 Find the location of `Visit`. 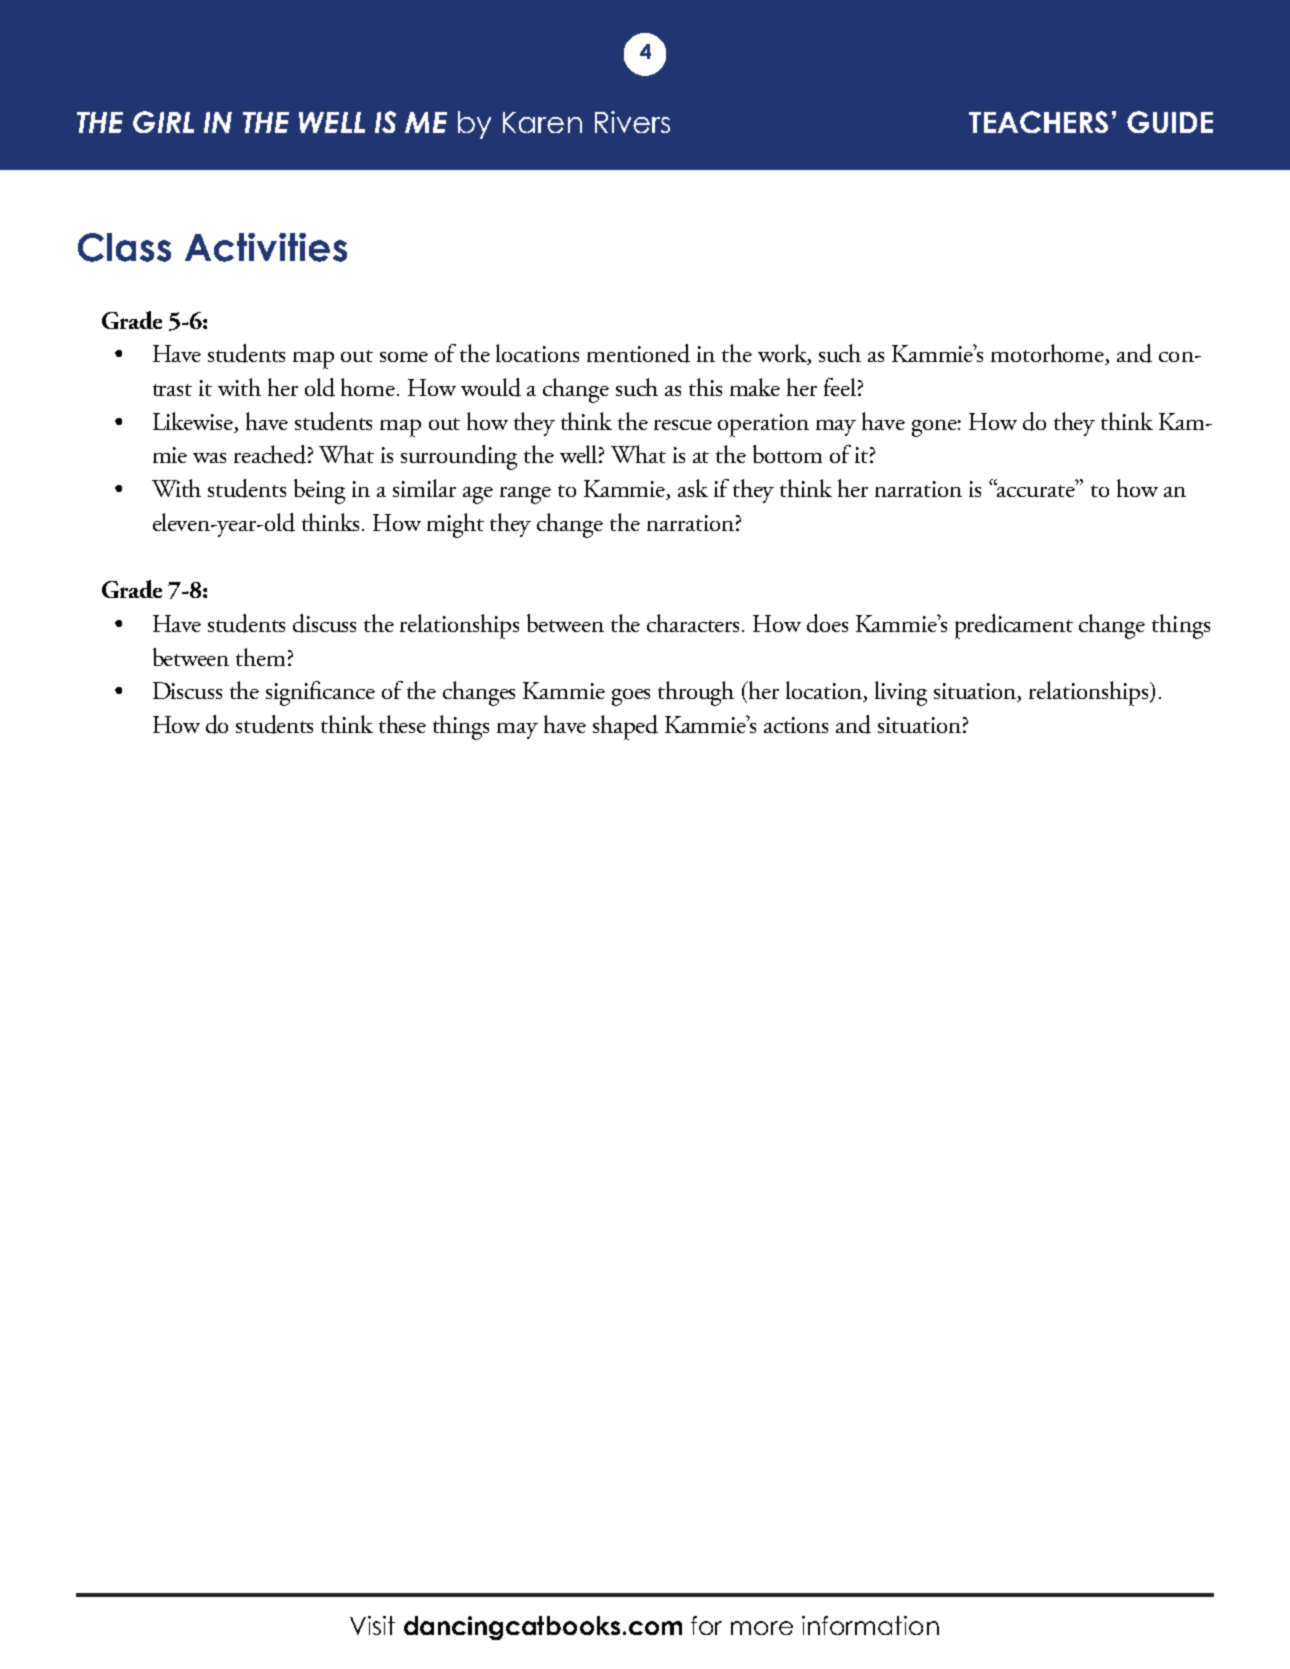

Visit is located at coordinates (372, 1625).
